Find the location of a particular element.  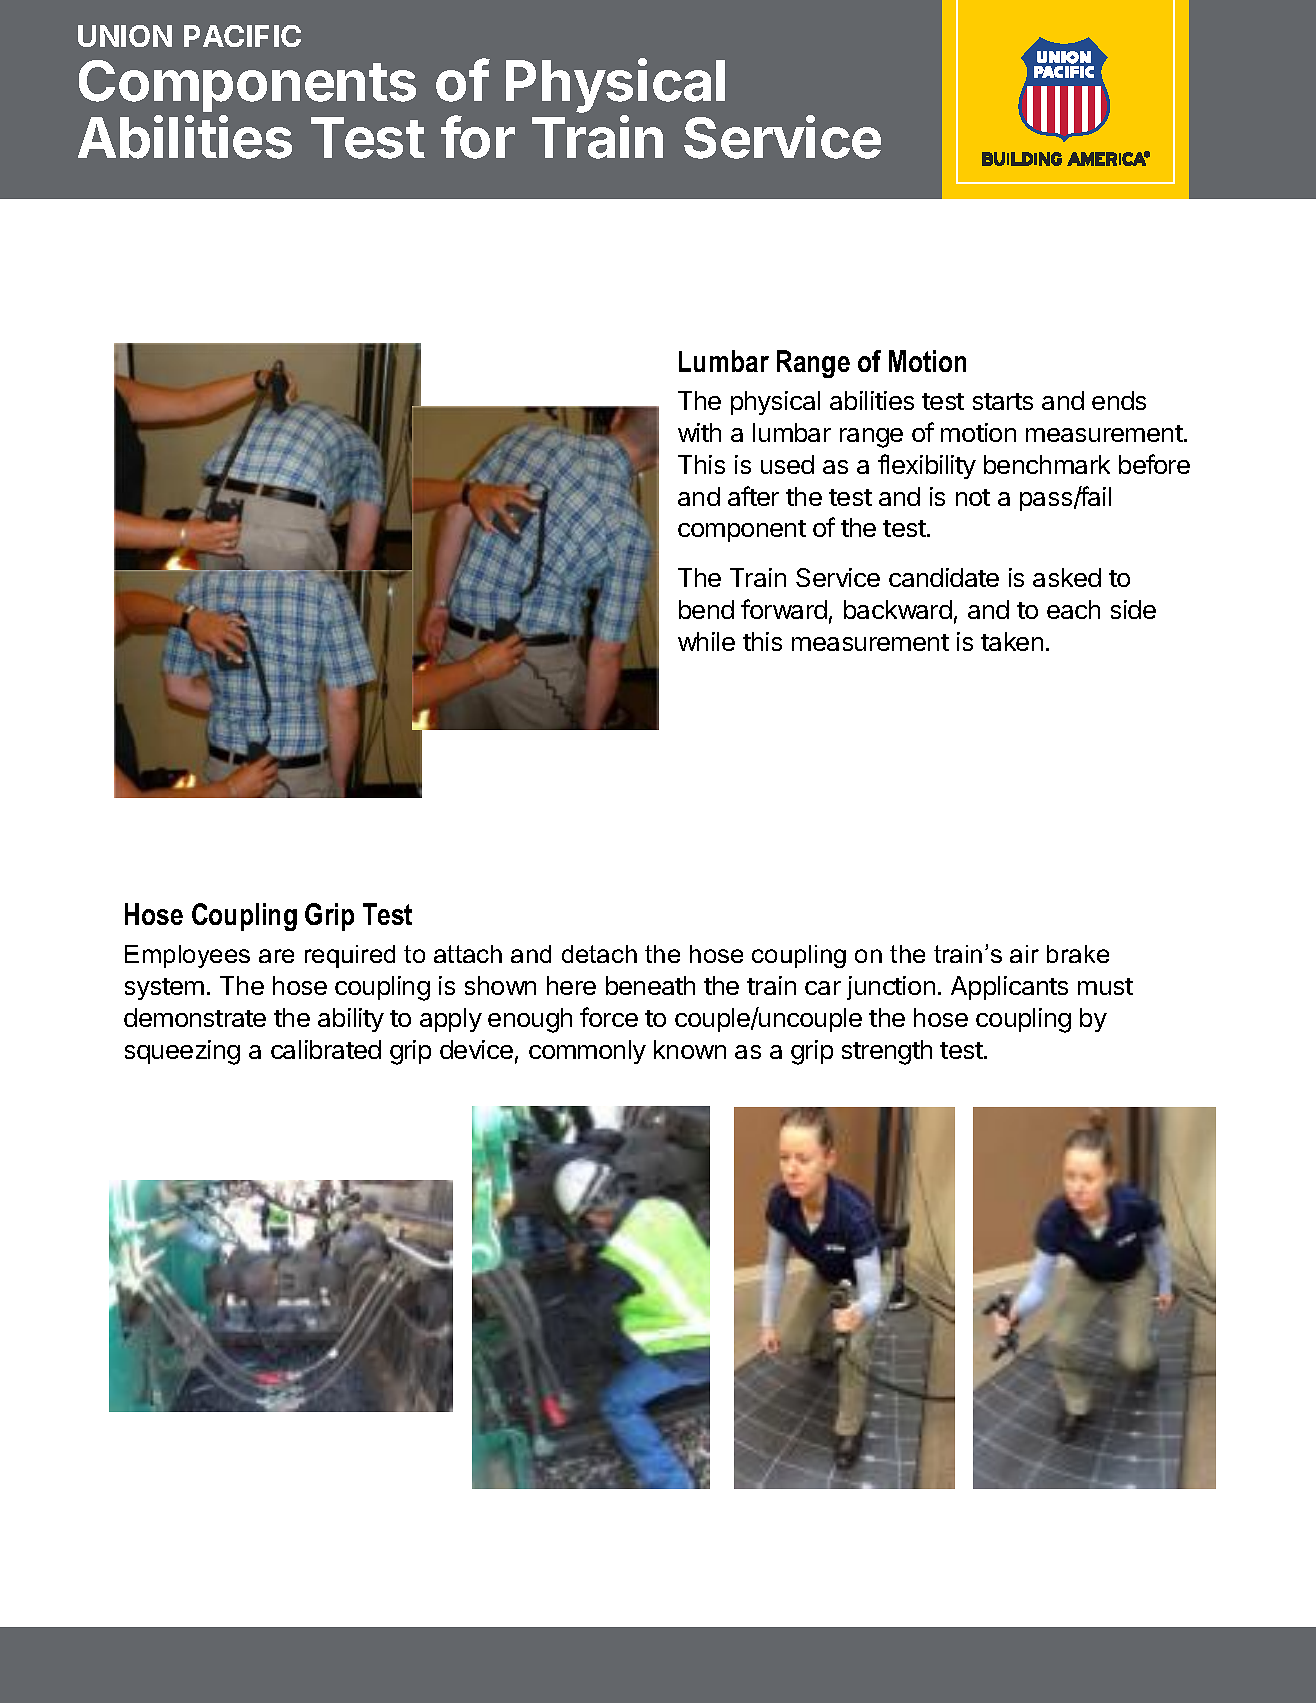

demonstrate is located at coordinates (195, 1017).
